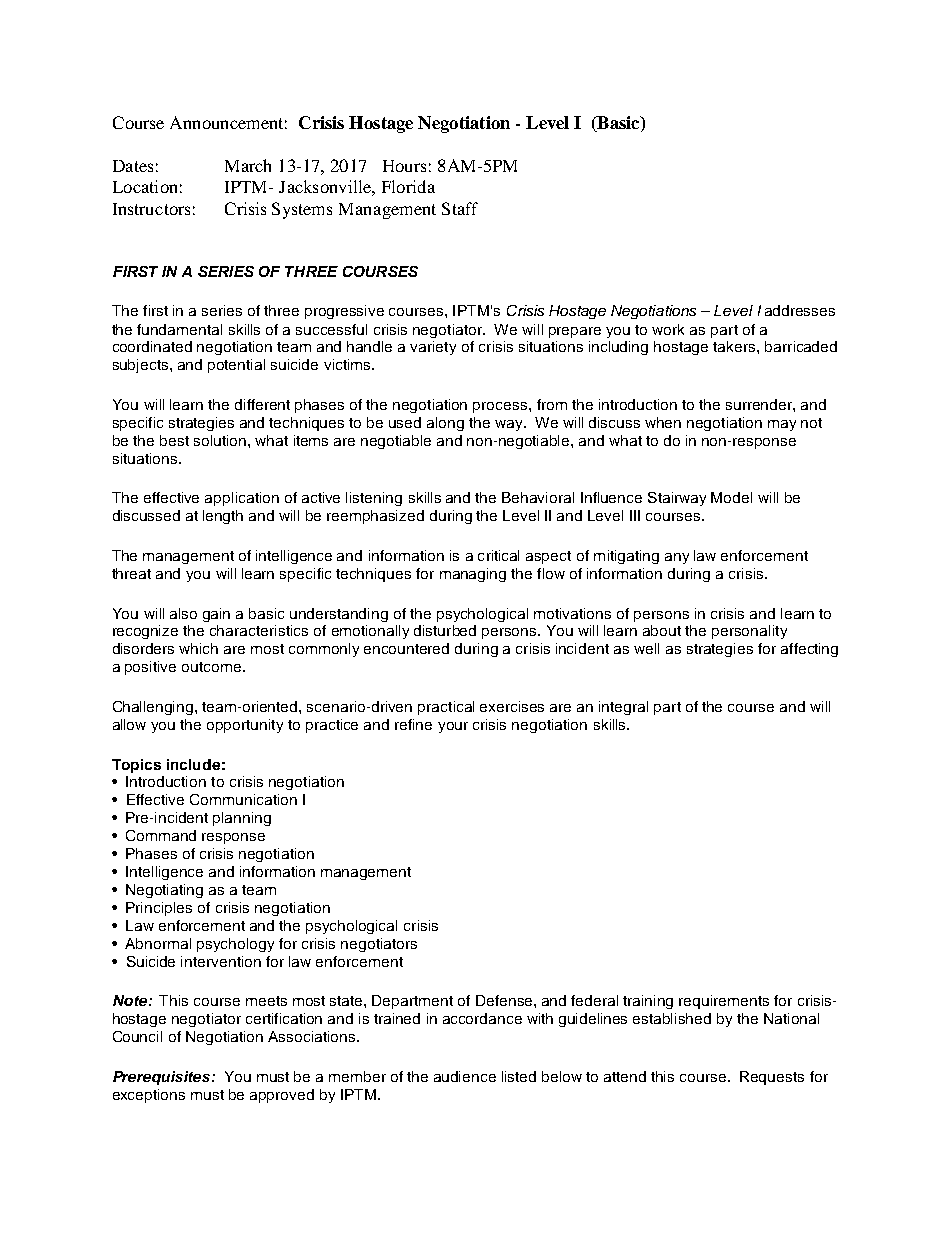 This page has height=1233, width=952. What do you see at coordinates (433, 348) in the page?
I see `variety` at bounding box center [433, 348].
